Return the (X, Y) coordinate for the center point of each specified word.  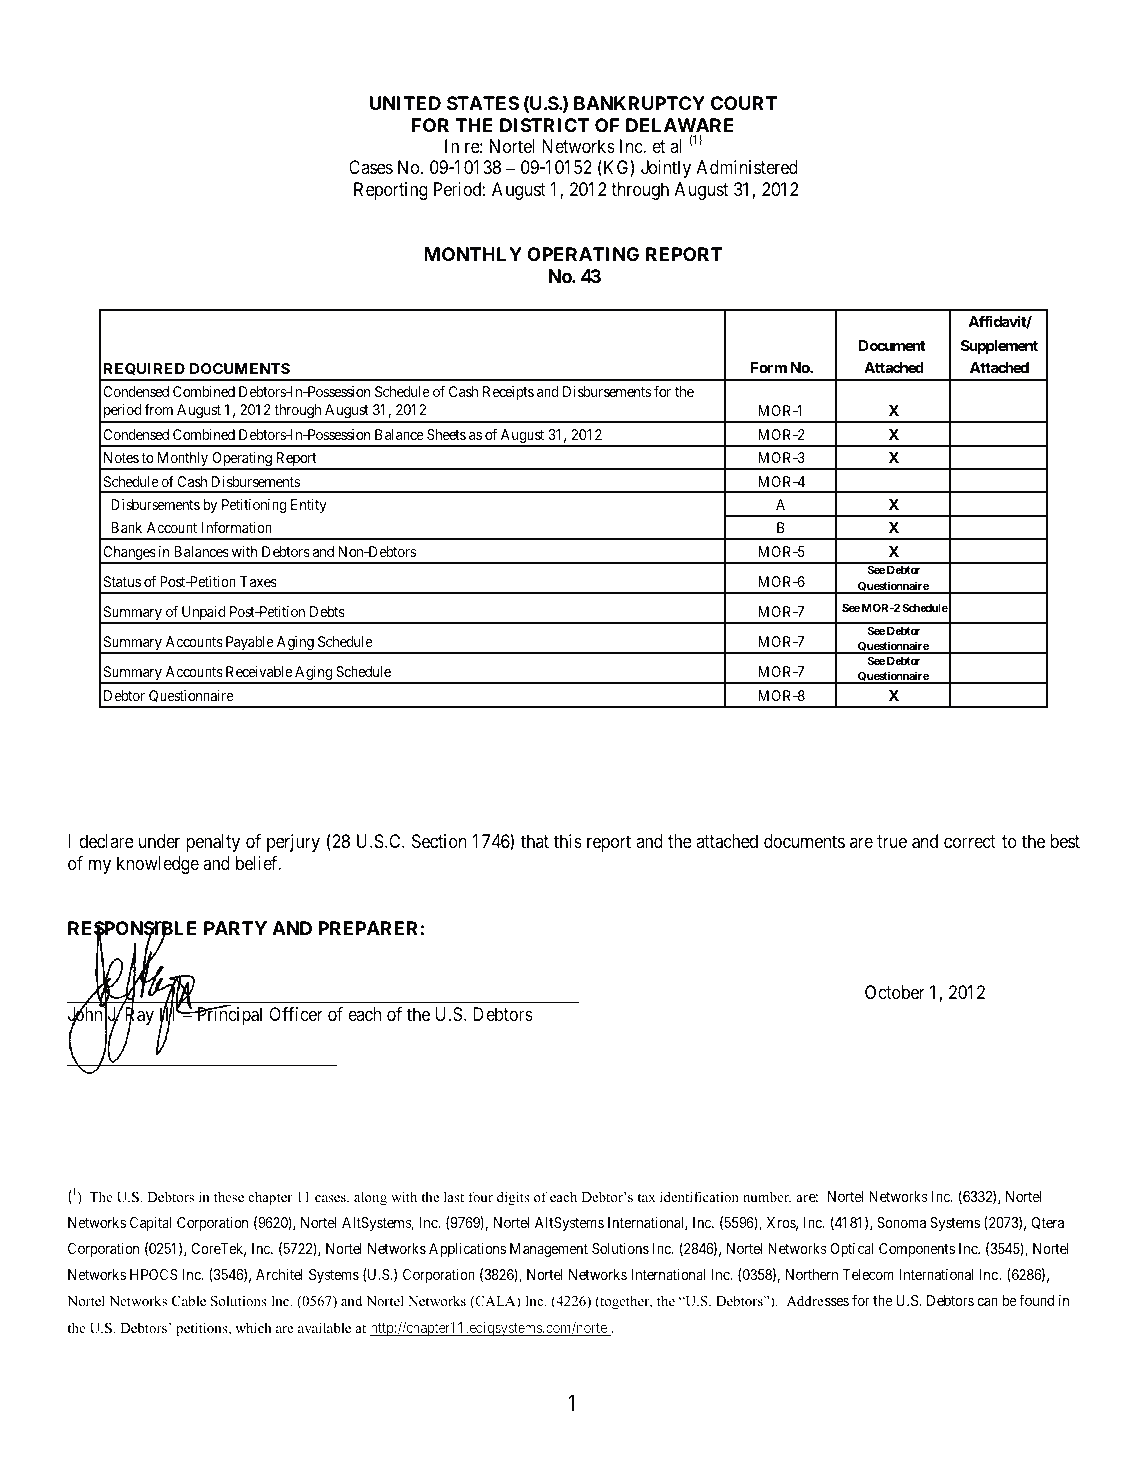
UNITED (405, 103)
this (568, 841)
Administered (747, 167)
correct (970, 841)
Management (549, 1250)
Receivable (259, 671)
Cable (189, 1301)
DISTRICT (544, 125)
